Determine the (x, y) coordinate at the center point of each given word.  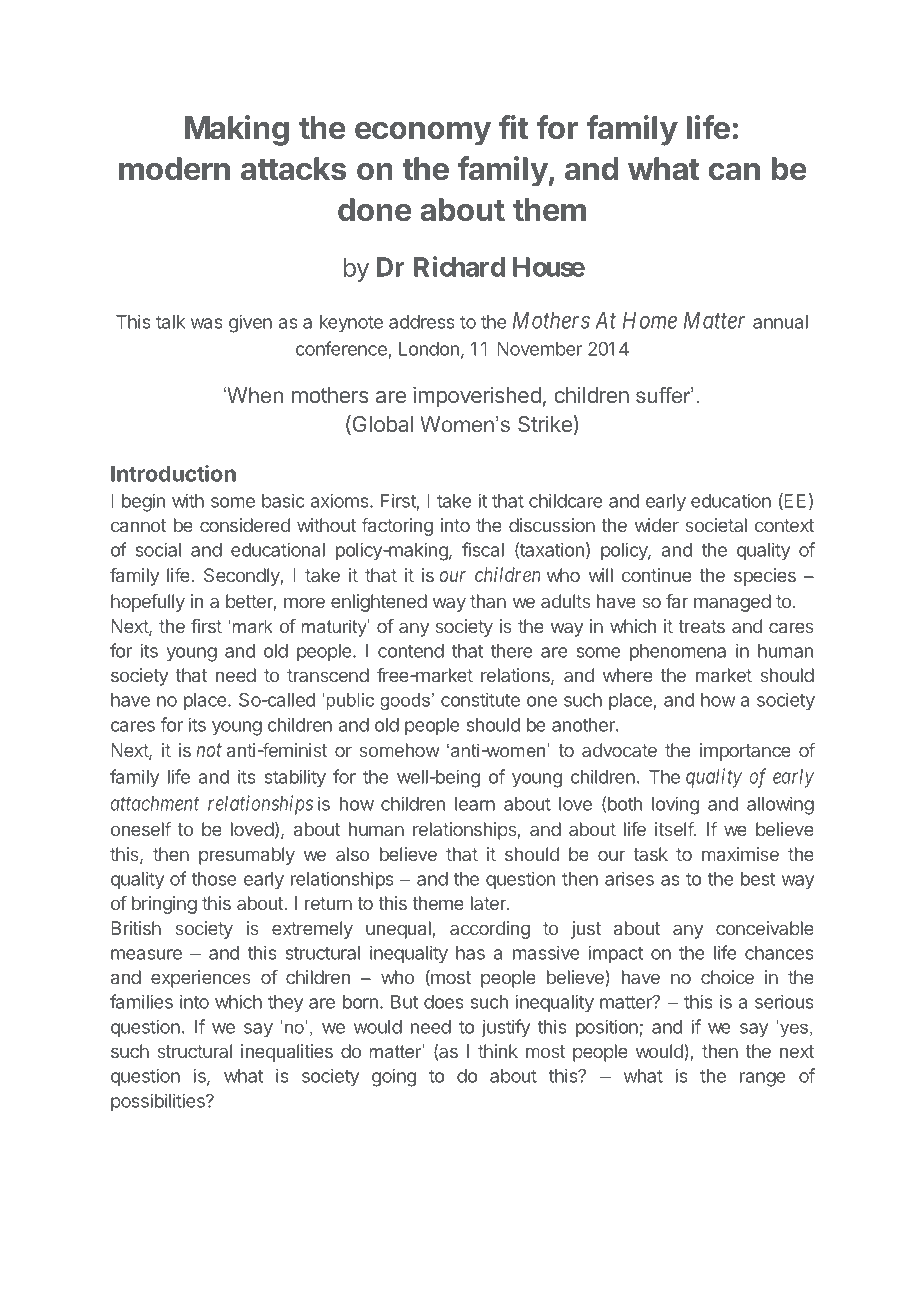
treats (701, 626)
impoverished (477, 397)
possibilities (159, 1102)
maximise (740, 854)
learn (475, 804)
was (207, 323)
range (763, 1079)
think (498, 1051)
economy (423, 134)
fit (513, 127)
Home (650, 320)
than (488, 601)
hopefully (148, 603)
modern (174, 169)
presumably (247, 856)
